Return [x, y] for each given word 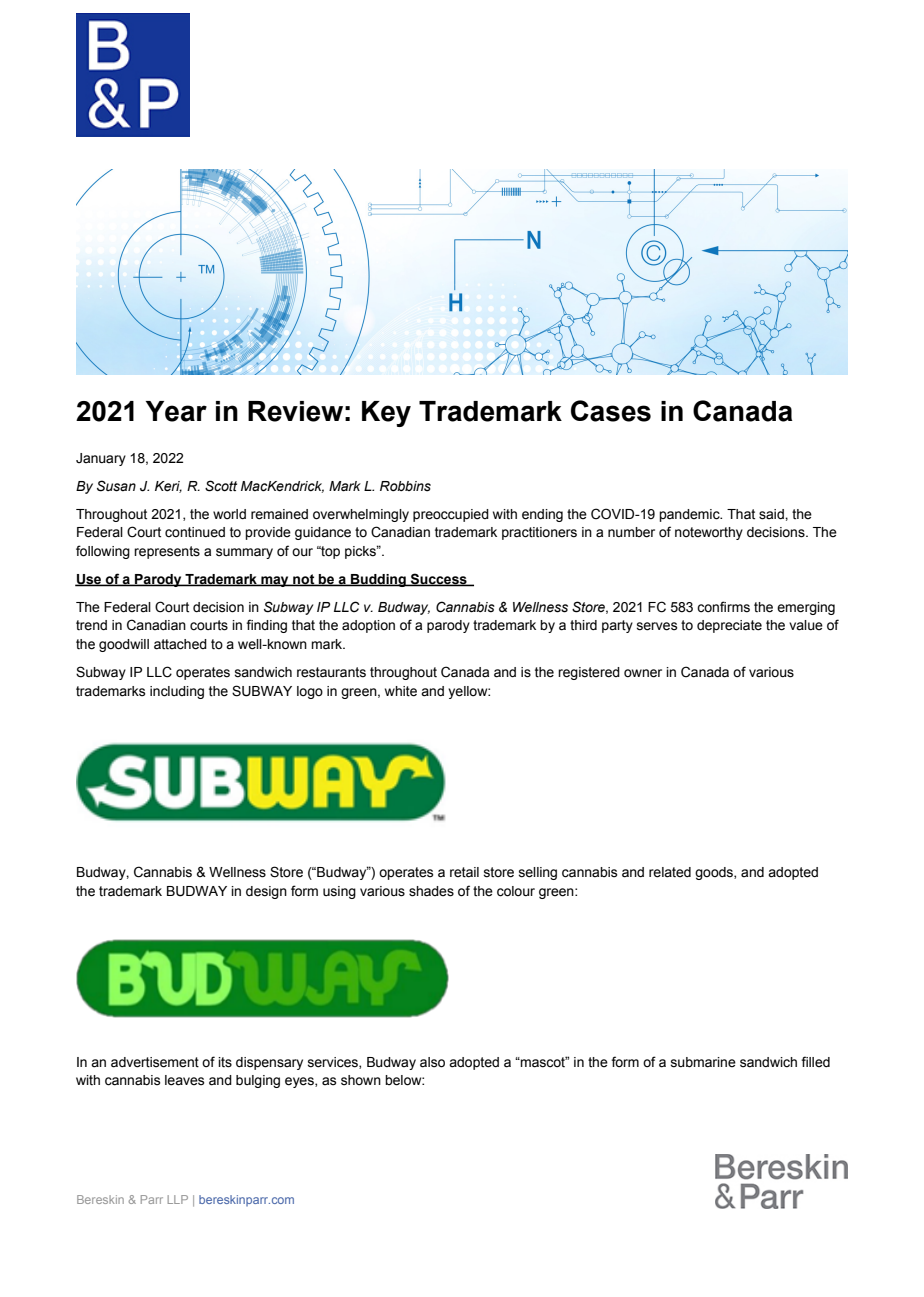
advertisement [155, 1062]
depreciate [729, 626]
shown [361, 1080]
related [670, 872]
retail [464, 872]
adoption [368, 626]
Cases [611, 411]
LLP [178, 1199]
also [432, 1062]
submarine [703, 1062]
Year [176, 411]
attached [180, 644]
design [266, 892]
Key [386, 414]
